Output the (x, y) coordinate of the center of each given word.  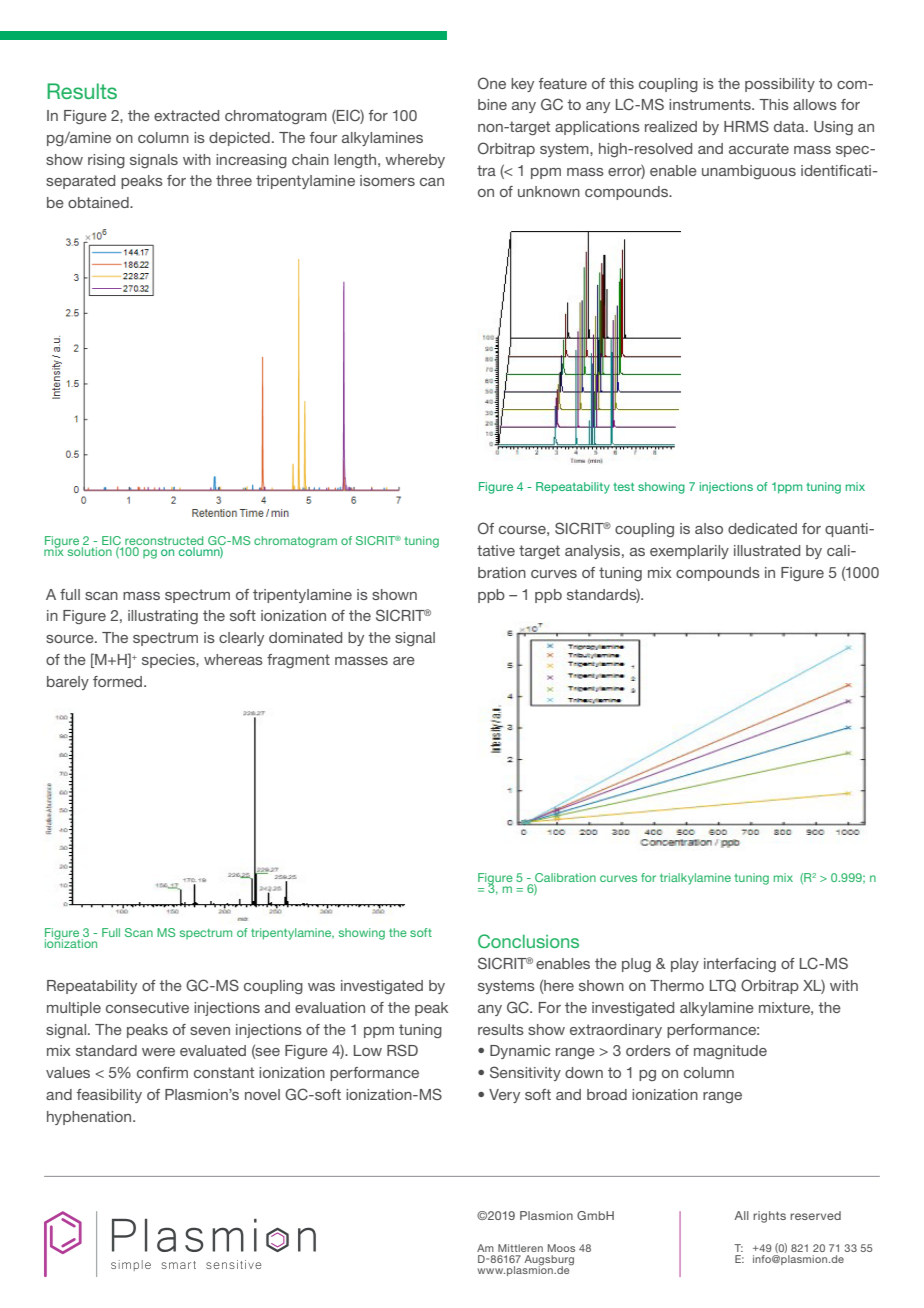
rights (769, 1217)
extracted (186, 115)
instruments (711, 104)
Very (504, 1096)
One (492, 83)
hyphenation (90, 1118)
